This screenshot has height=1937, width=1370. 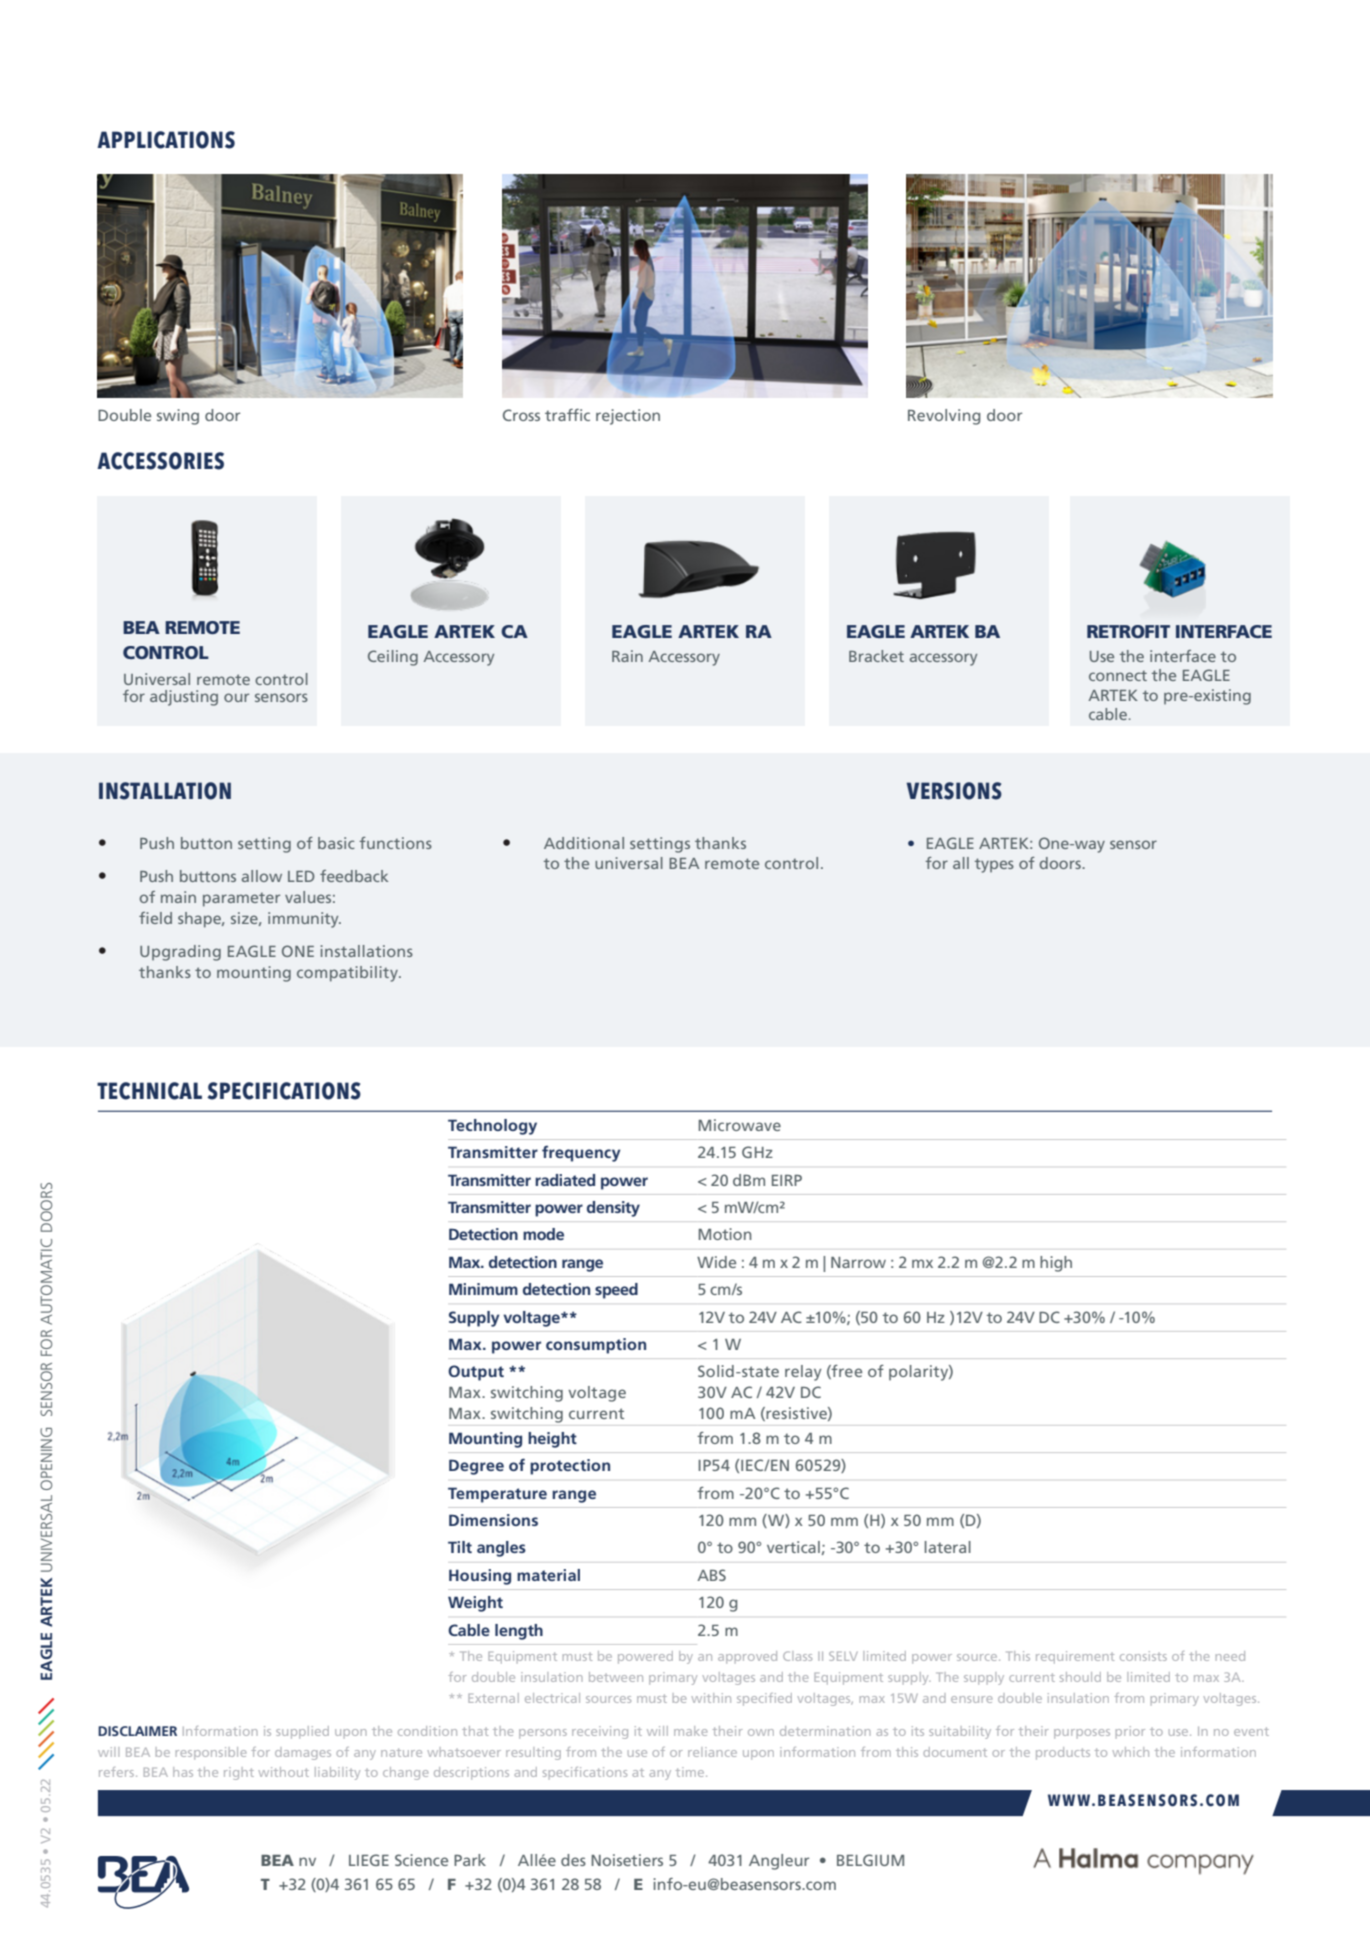 I want to click on Microwave, so click(x=739, y=1125).
